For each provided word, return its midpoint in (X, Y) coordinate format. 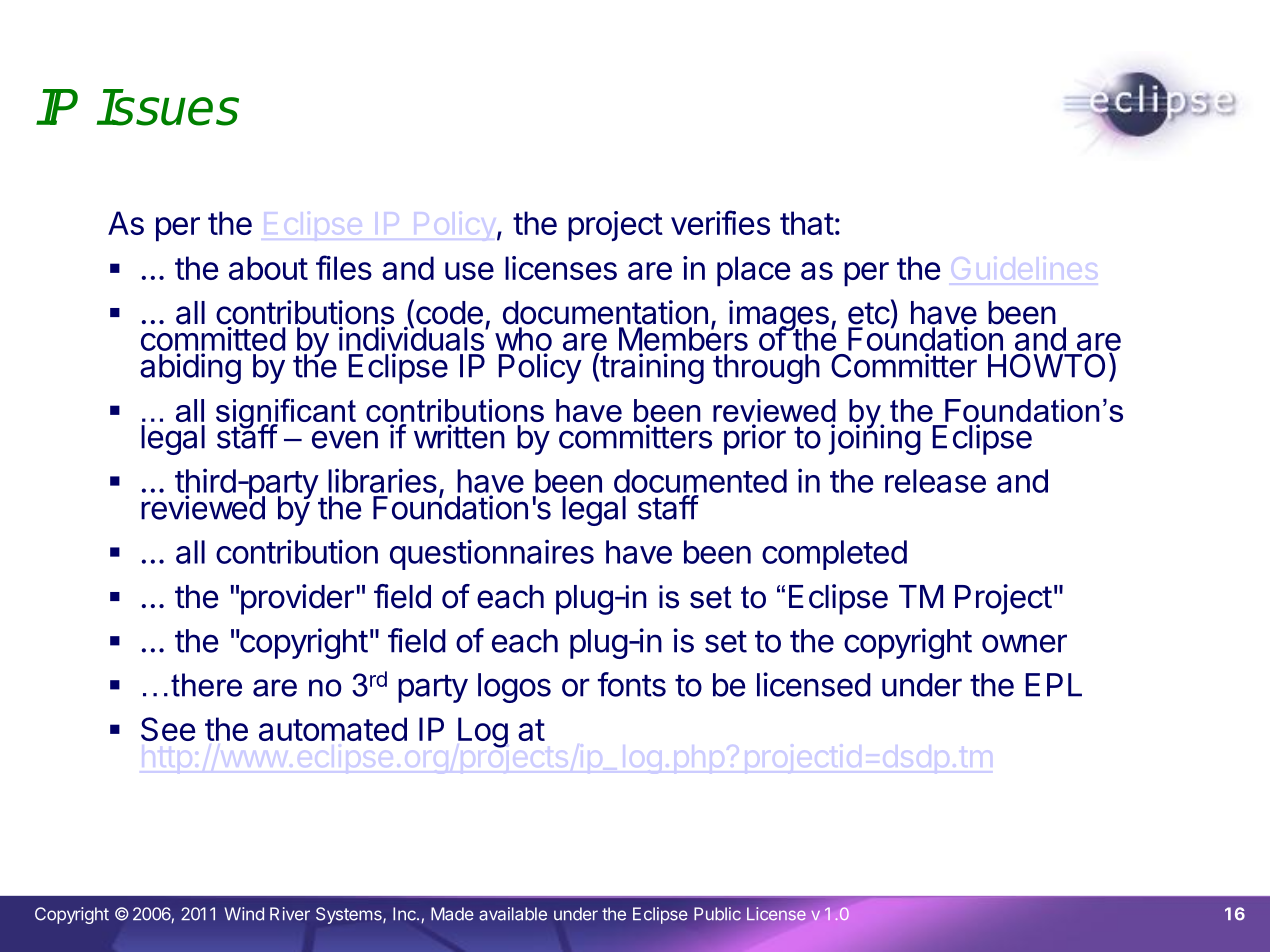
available (513, 914)
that (807, 223)
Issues (168, 107)
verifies (720, 222)
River (290, 914)
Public (717, 914)
